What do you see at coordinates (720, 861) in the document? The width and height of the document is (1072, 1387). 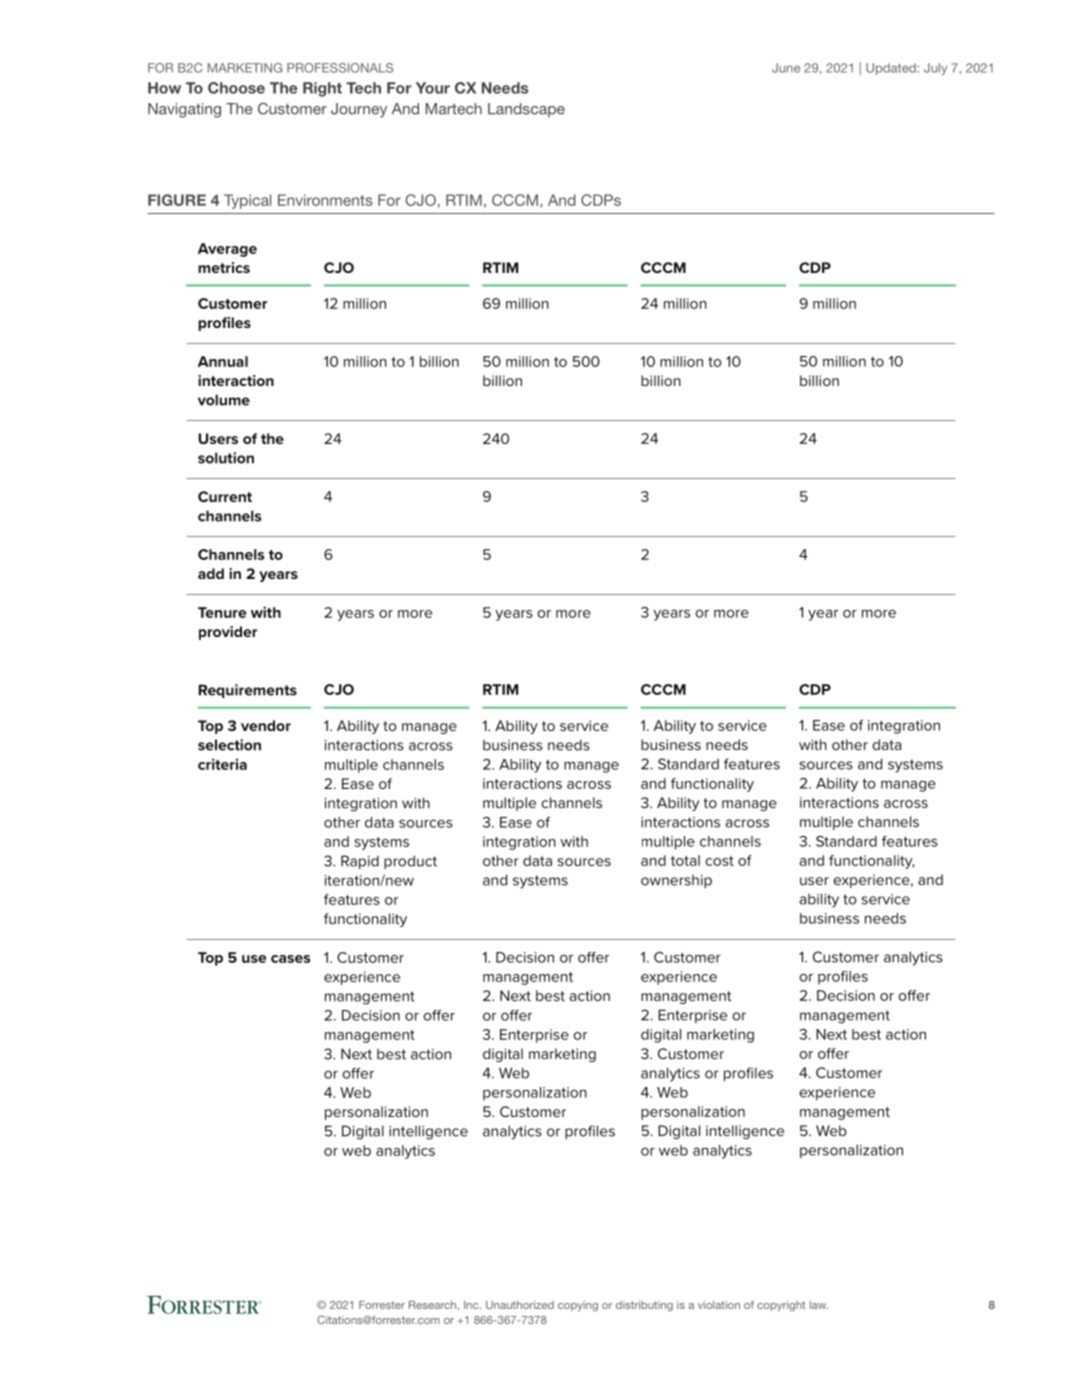 I see `cost` at bounding box center [720, 861].
